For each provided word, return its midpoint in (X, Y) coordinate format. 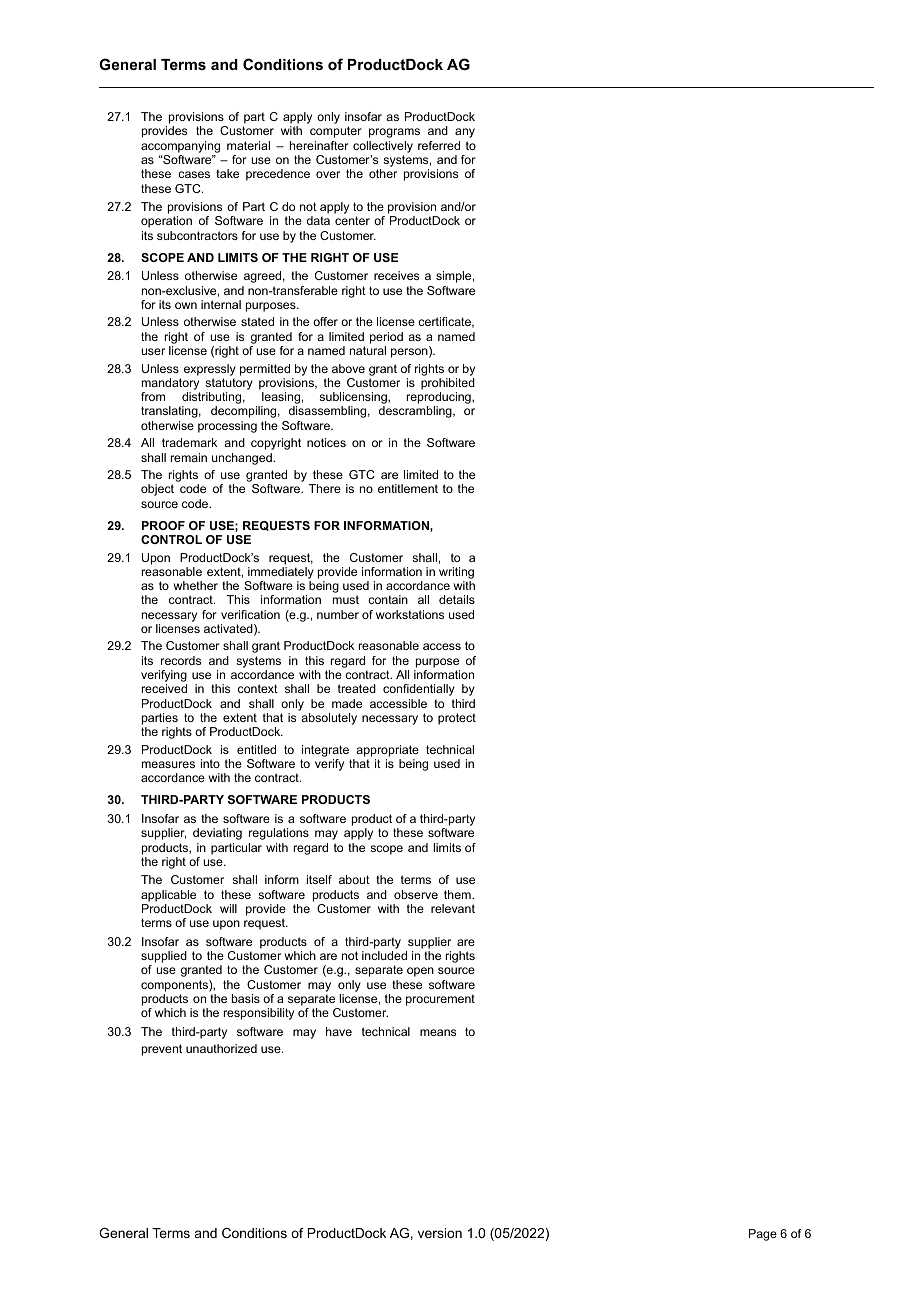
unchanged (243, 459)
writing (456, 573)
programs (394, 133)
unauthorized (221, 1048)
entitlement (408, 488)
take (227, 173)
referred (439, 145)
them (458, 894)
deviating (217, 834)
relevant (453, 908)
